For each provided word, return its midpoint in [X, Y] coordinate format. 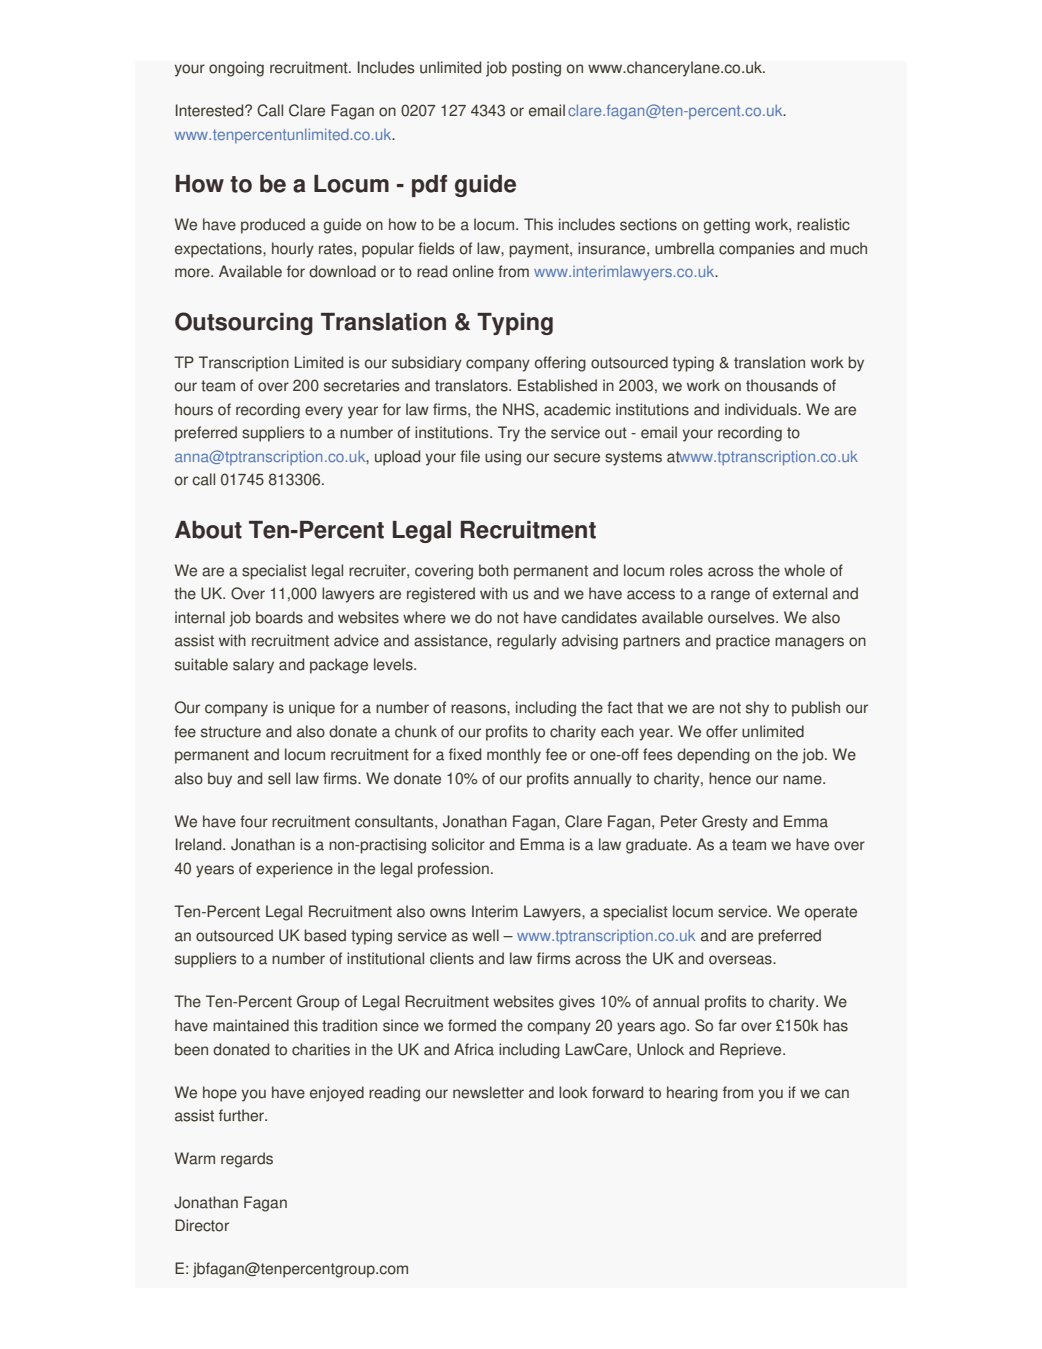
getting [727, 226]
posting [536, 69]
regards [247, 1160]
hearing [692, 1094]
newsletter [488, 1092]
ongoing [236, 69]
